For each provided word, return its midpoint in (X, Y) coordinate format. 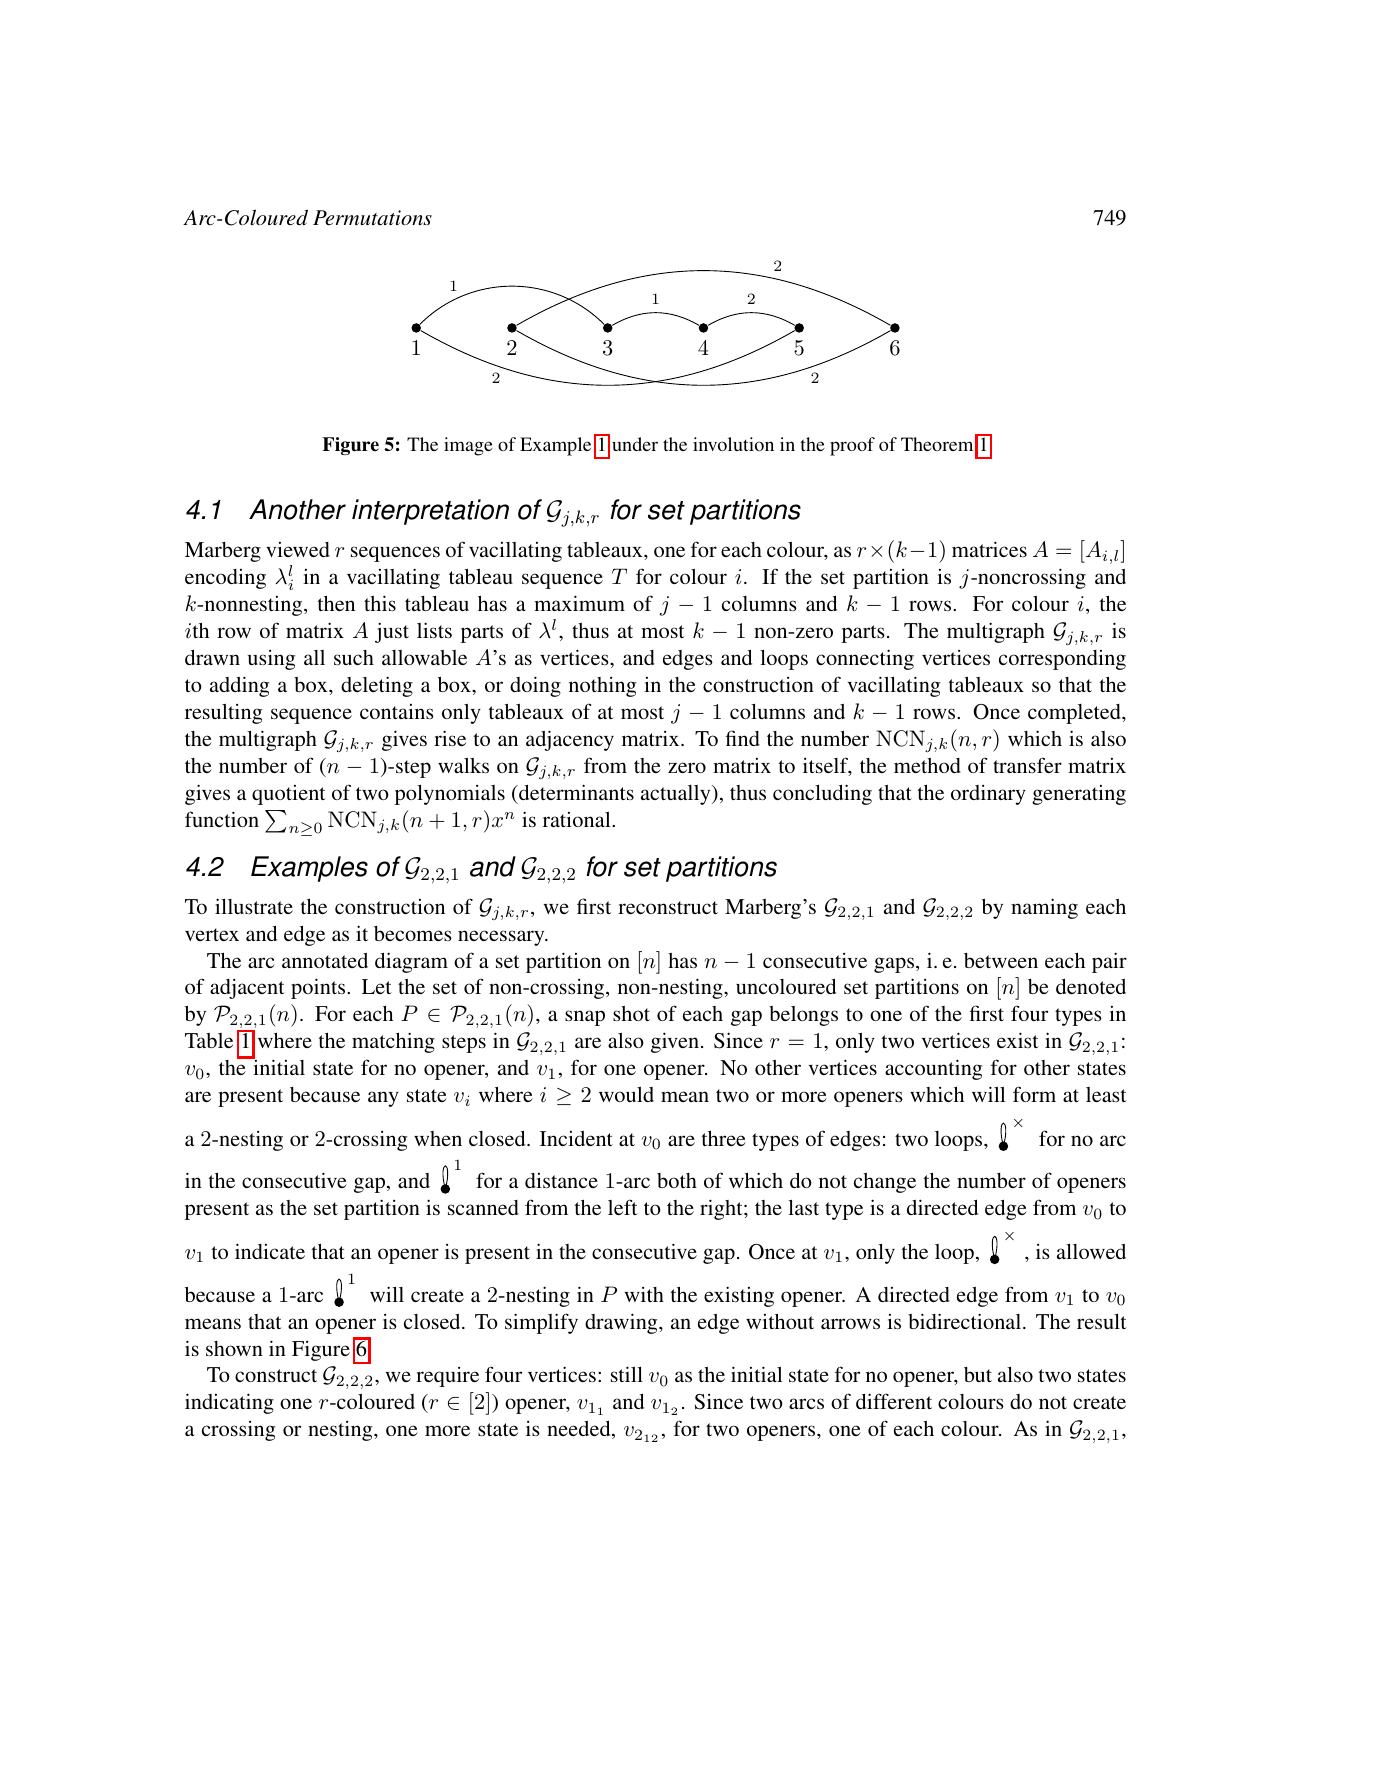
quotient (289, 795)
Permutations (372, 217)
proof (852, 446)
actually (677, 795)
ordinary (988, 795)
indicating (229, 1403)
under (635, 444)
